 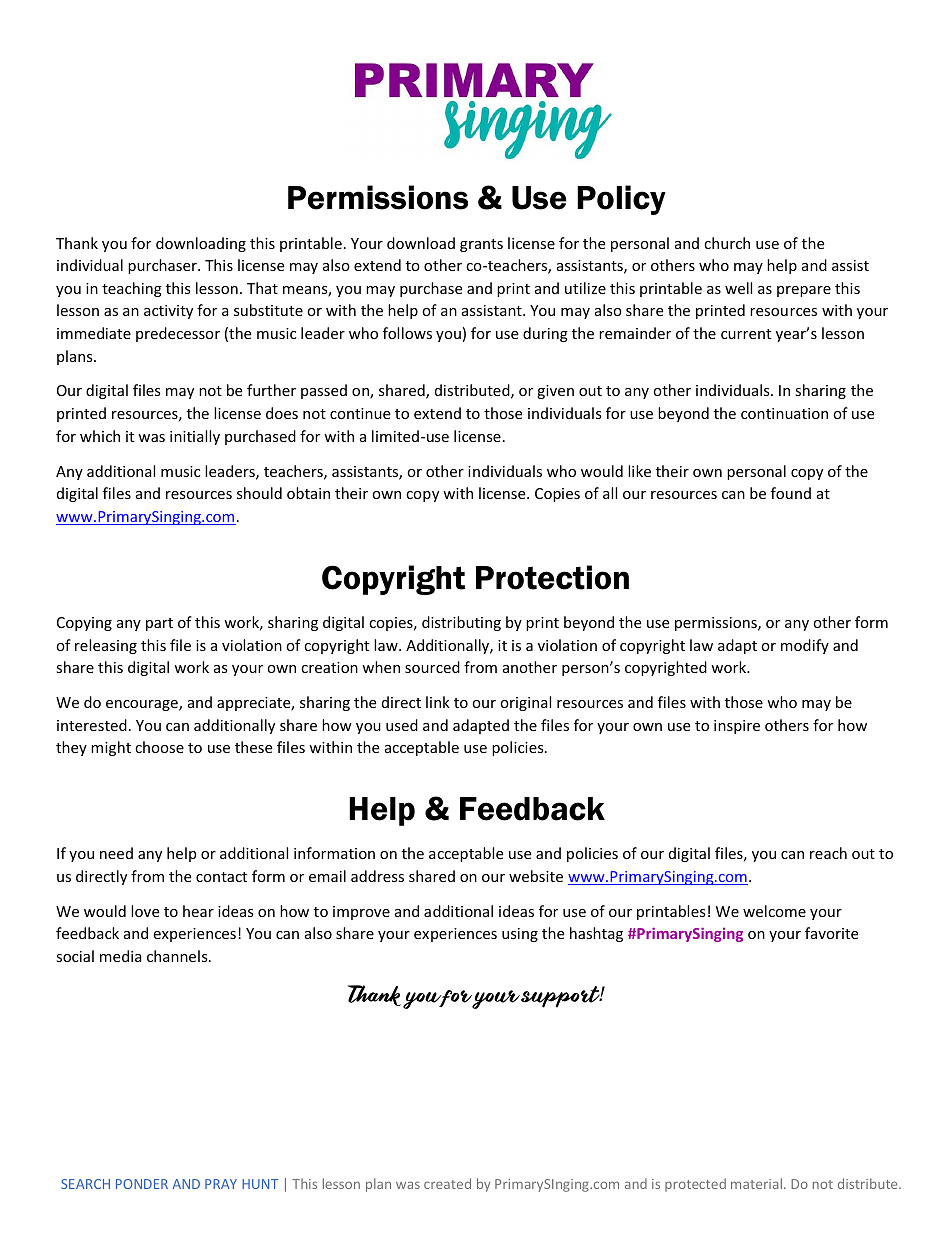 What do you see at coordinates (520, 935) in the image?
I see `using` at bounding box center [520, 935].
